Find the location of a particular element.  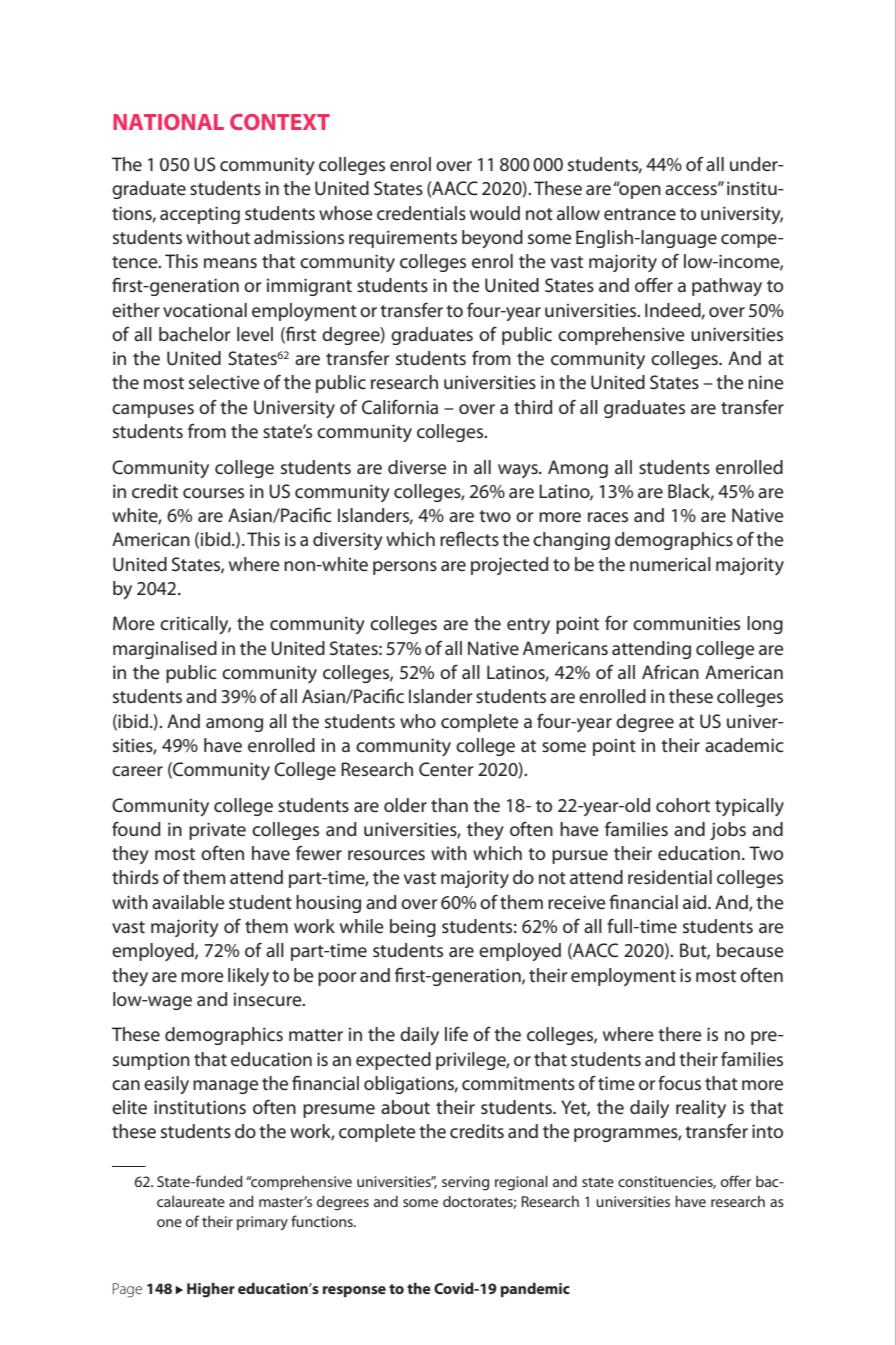

critically is located at coordinates (195, 625).
